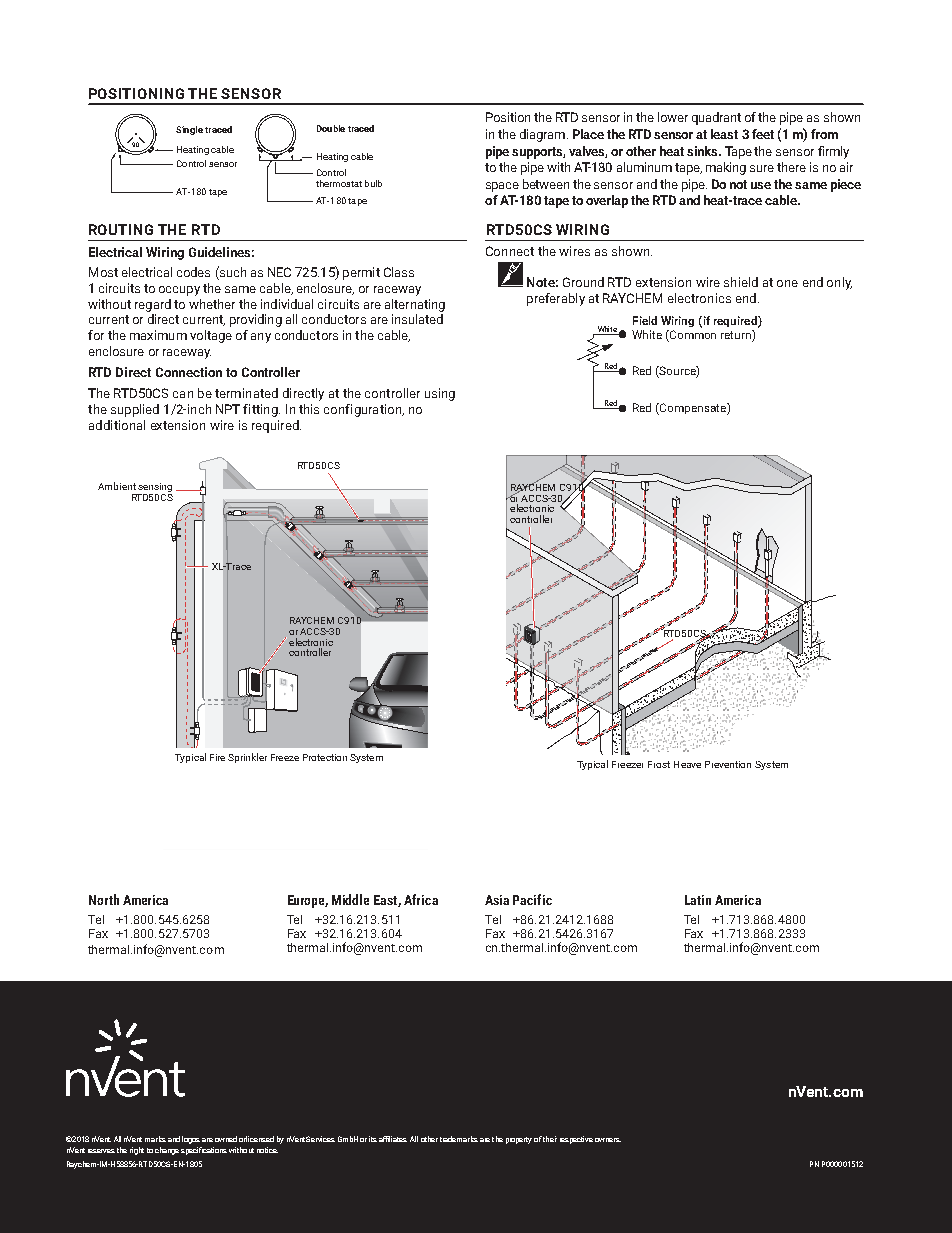 The image size is (952, 1233). Describe the element at coordinates (763, 134) in the screenshot. I see `feet` at that location.
